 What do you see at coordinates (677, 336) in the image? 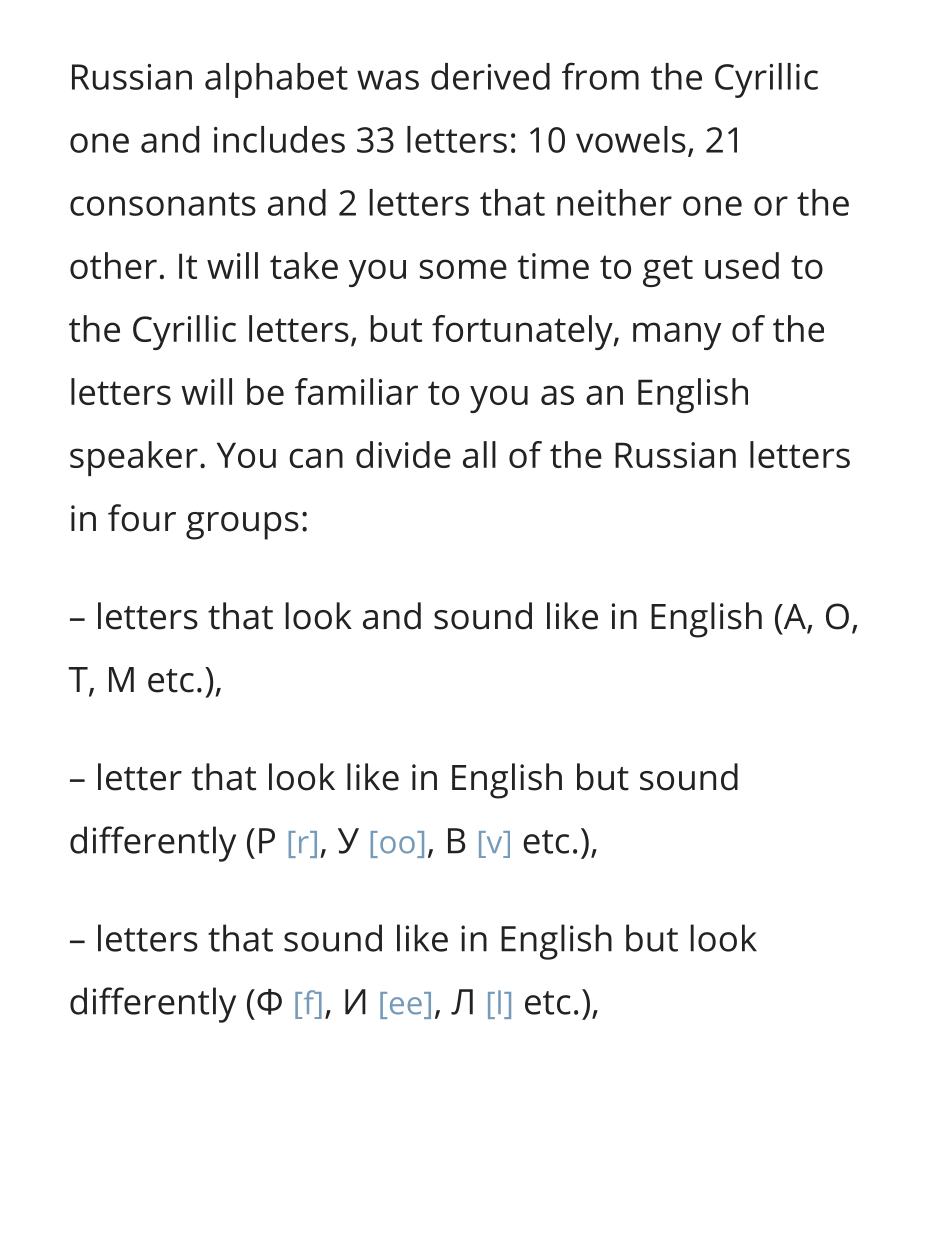
I see `many` at bounding box center [677, 336].
